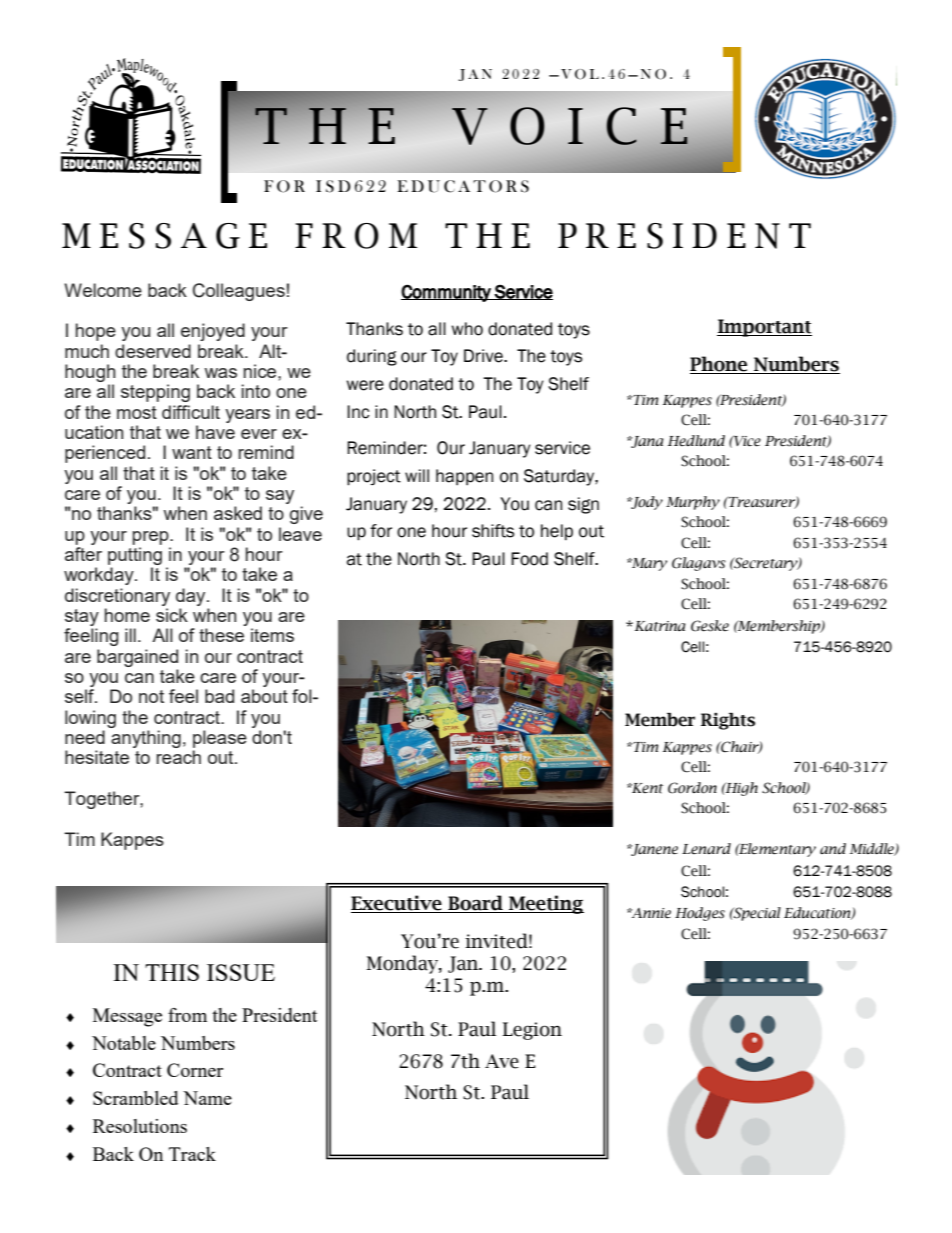  What do you see at coordinates (140, 1126) in the document?
I see `Resolutions` at bounding box center [140, 1126].
